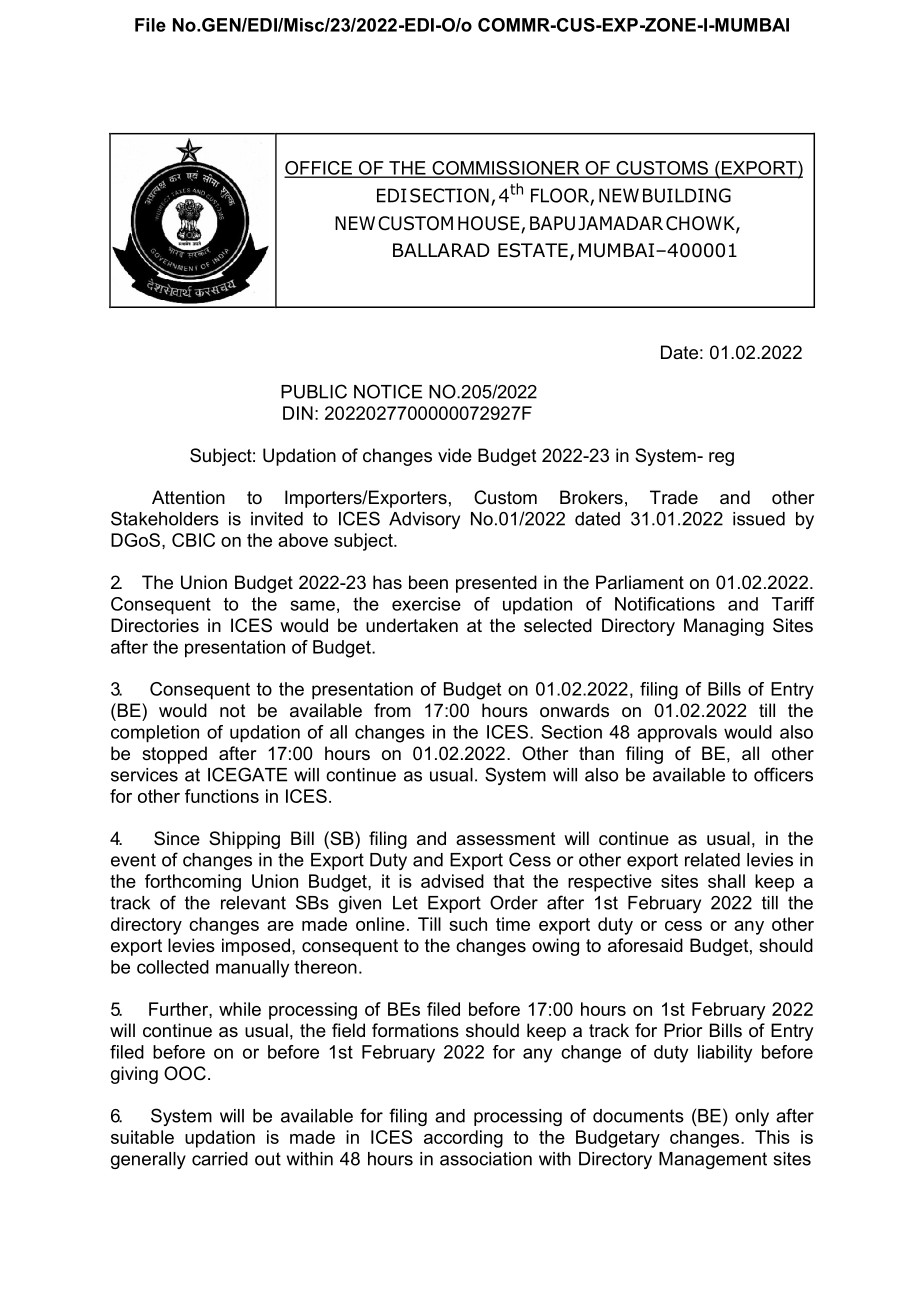 This image has width=924, height=1308. What do you see at coordinates (220, 1159) in the image?
I see `carried` at bounding box center [220, 1159].
